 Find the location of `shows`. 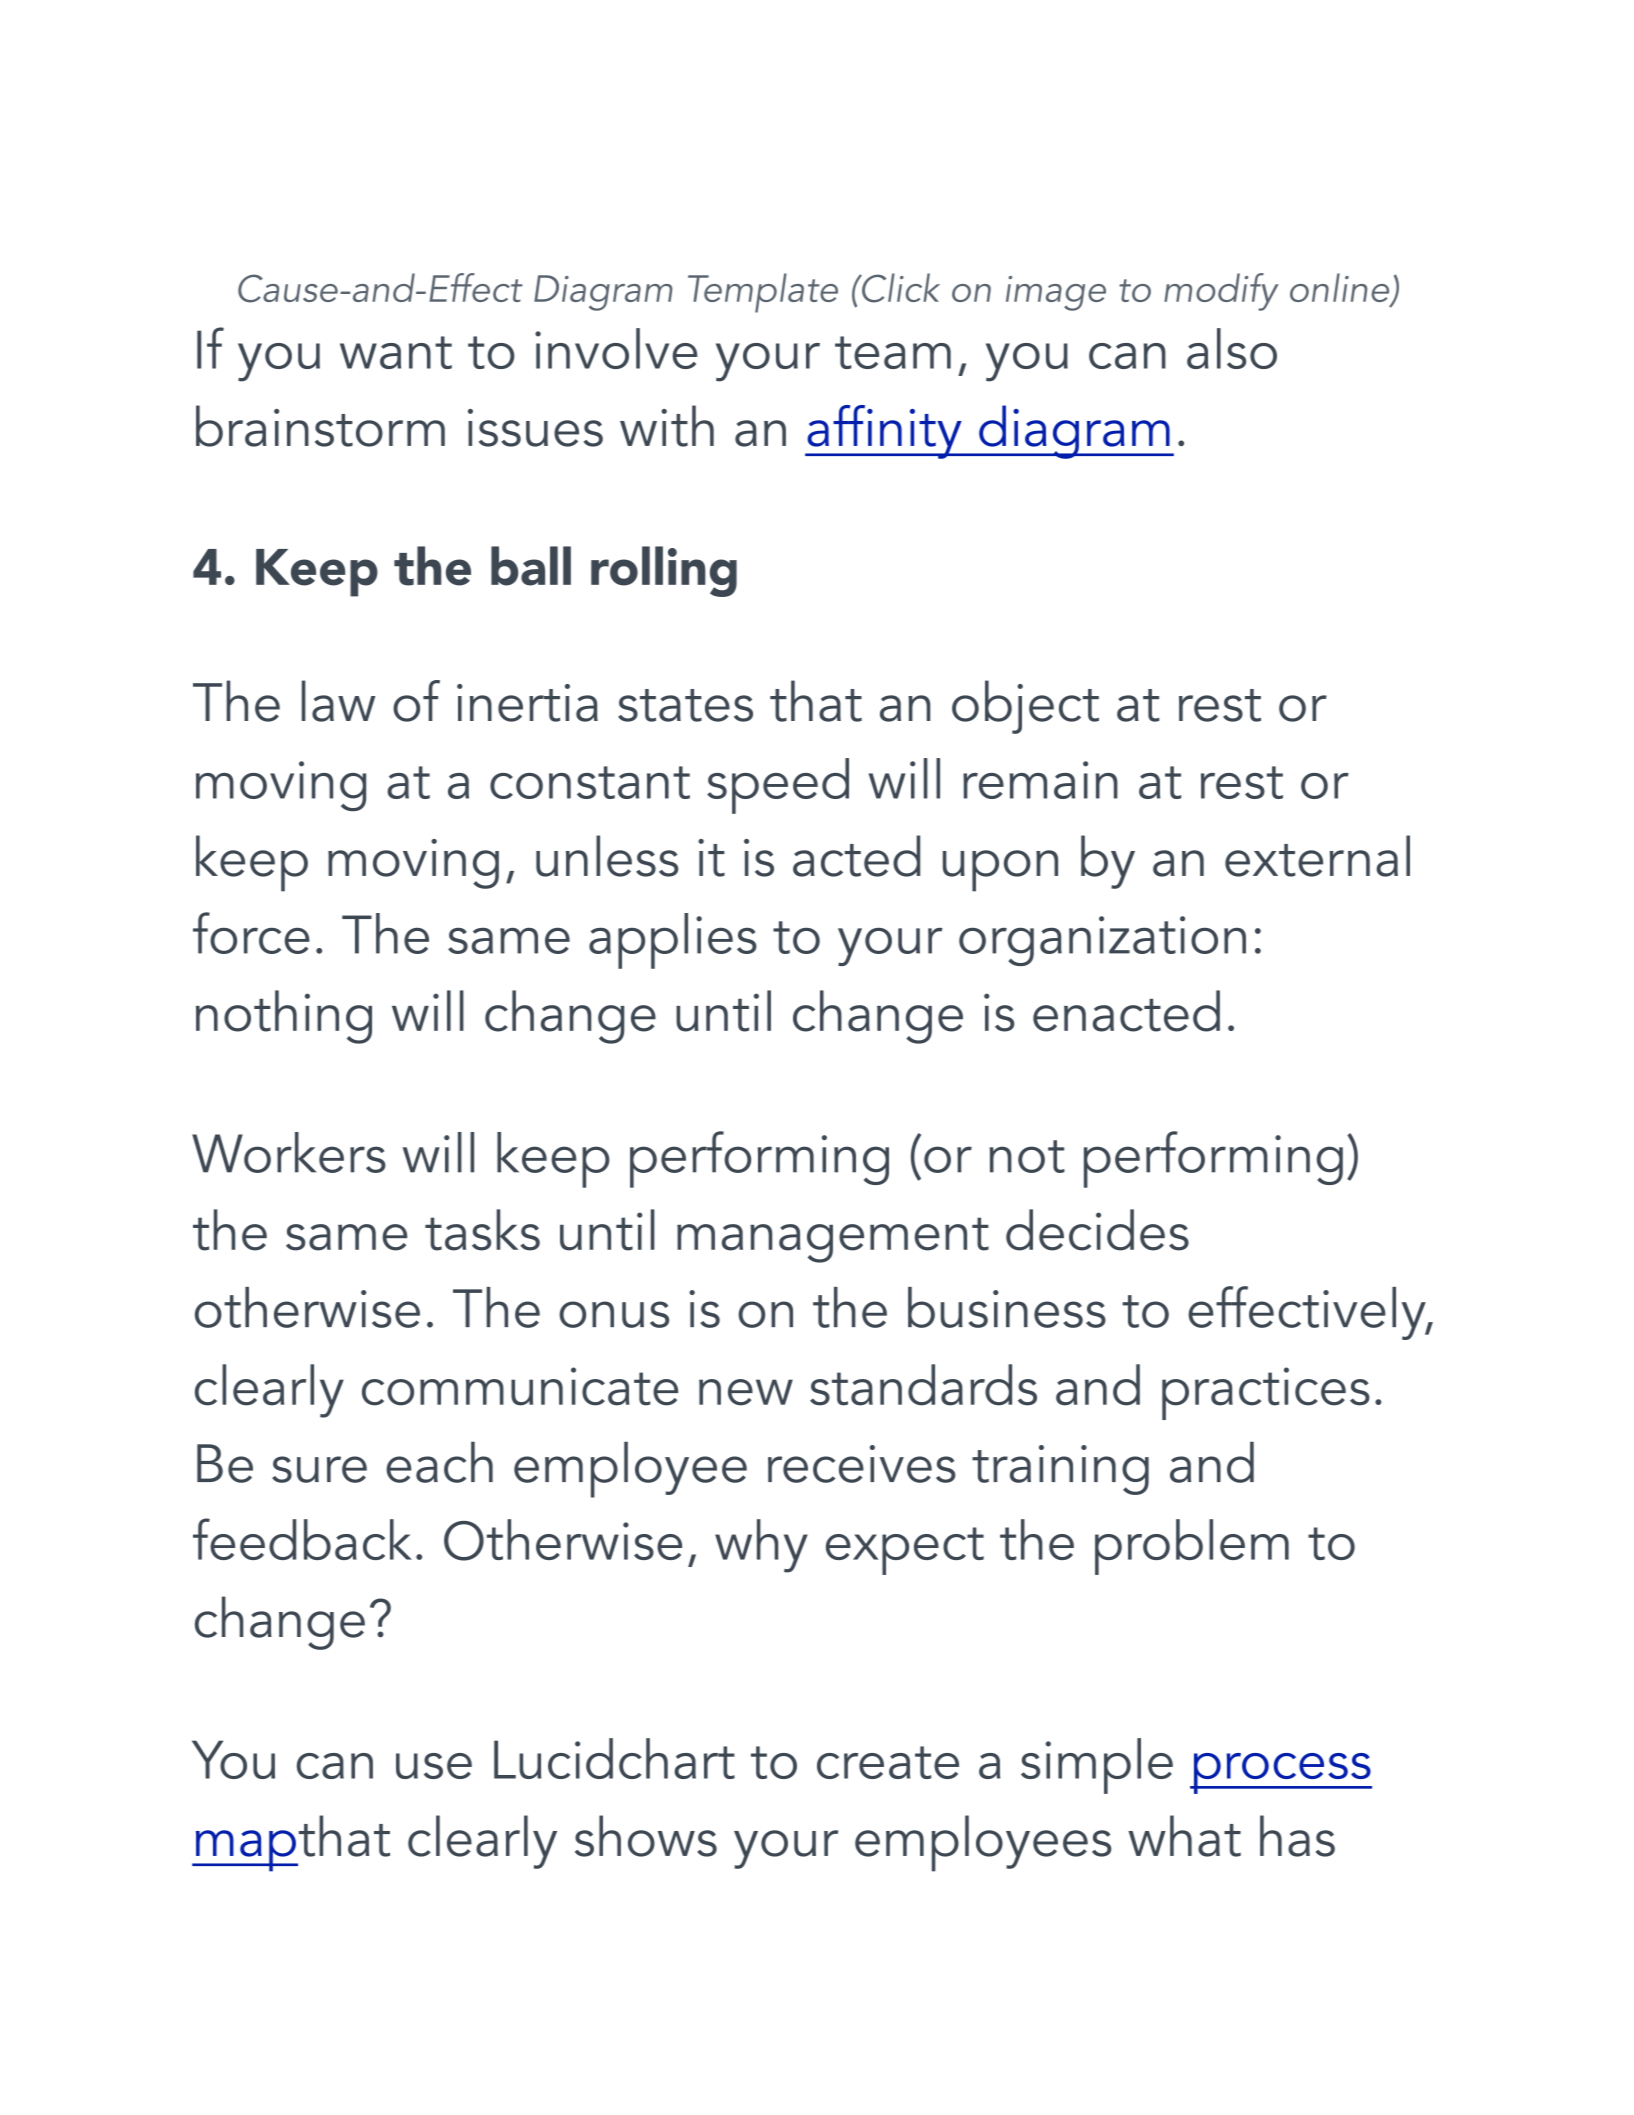

shows is located at coordinates (646, 1836).
